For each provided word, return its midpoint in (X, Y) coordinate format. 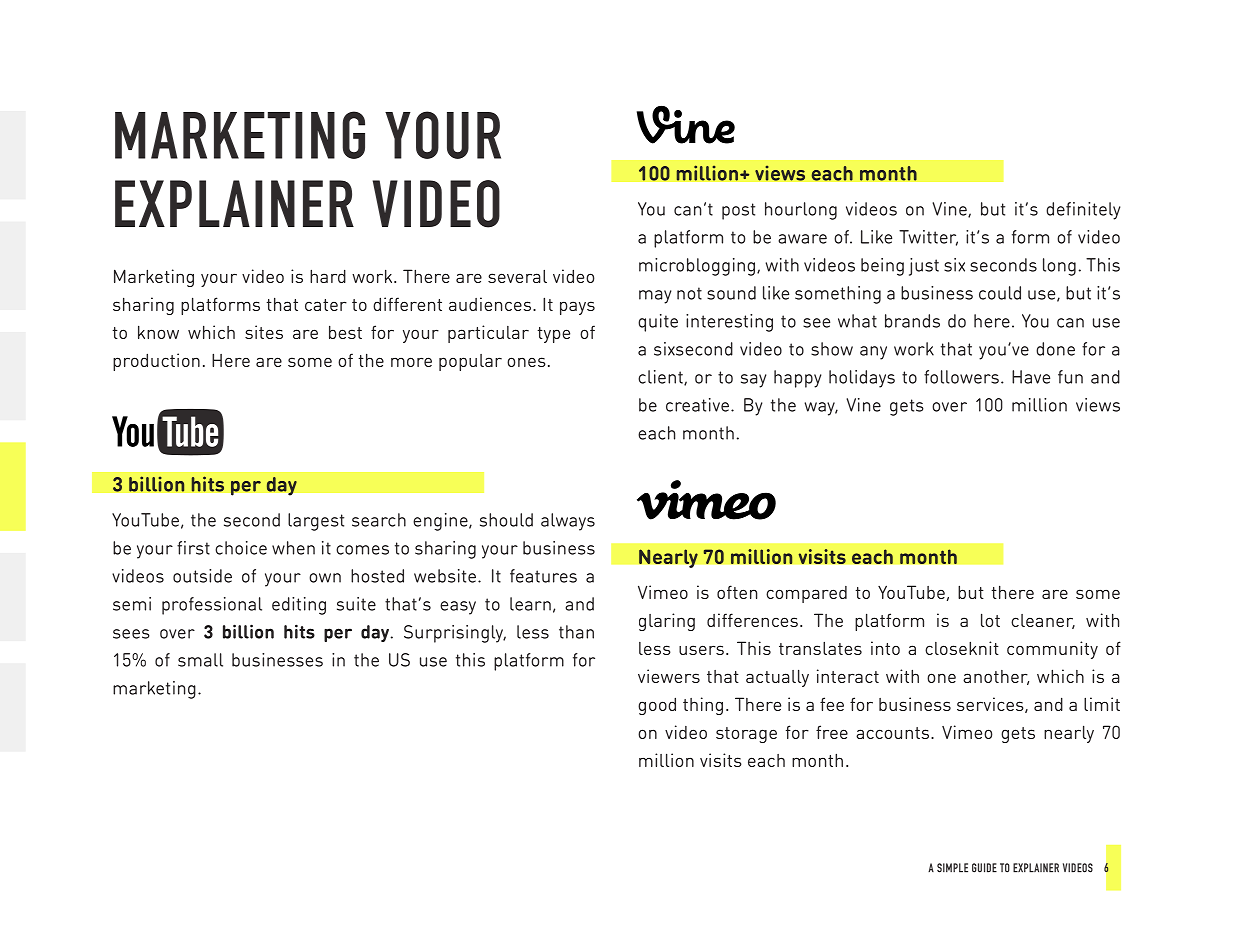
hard (328, 276)
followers (961, 377)
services (991, 705)
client (661, 378)
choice (241, 548)
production (156, 362)
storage (746, 735)
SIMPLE (952, 868)
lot (990, 620)
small (200, 660)
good (657, 706)
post (738, 211)
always (568, 522)
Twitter (928, 238)
